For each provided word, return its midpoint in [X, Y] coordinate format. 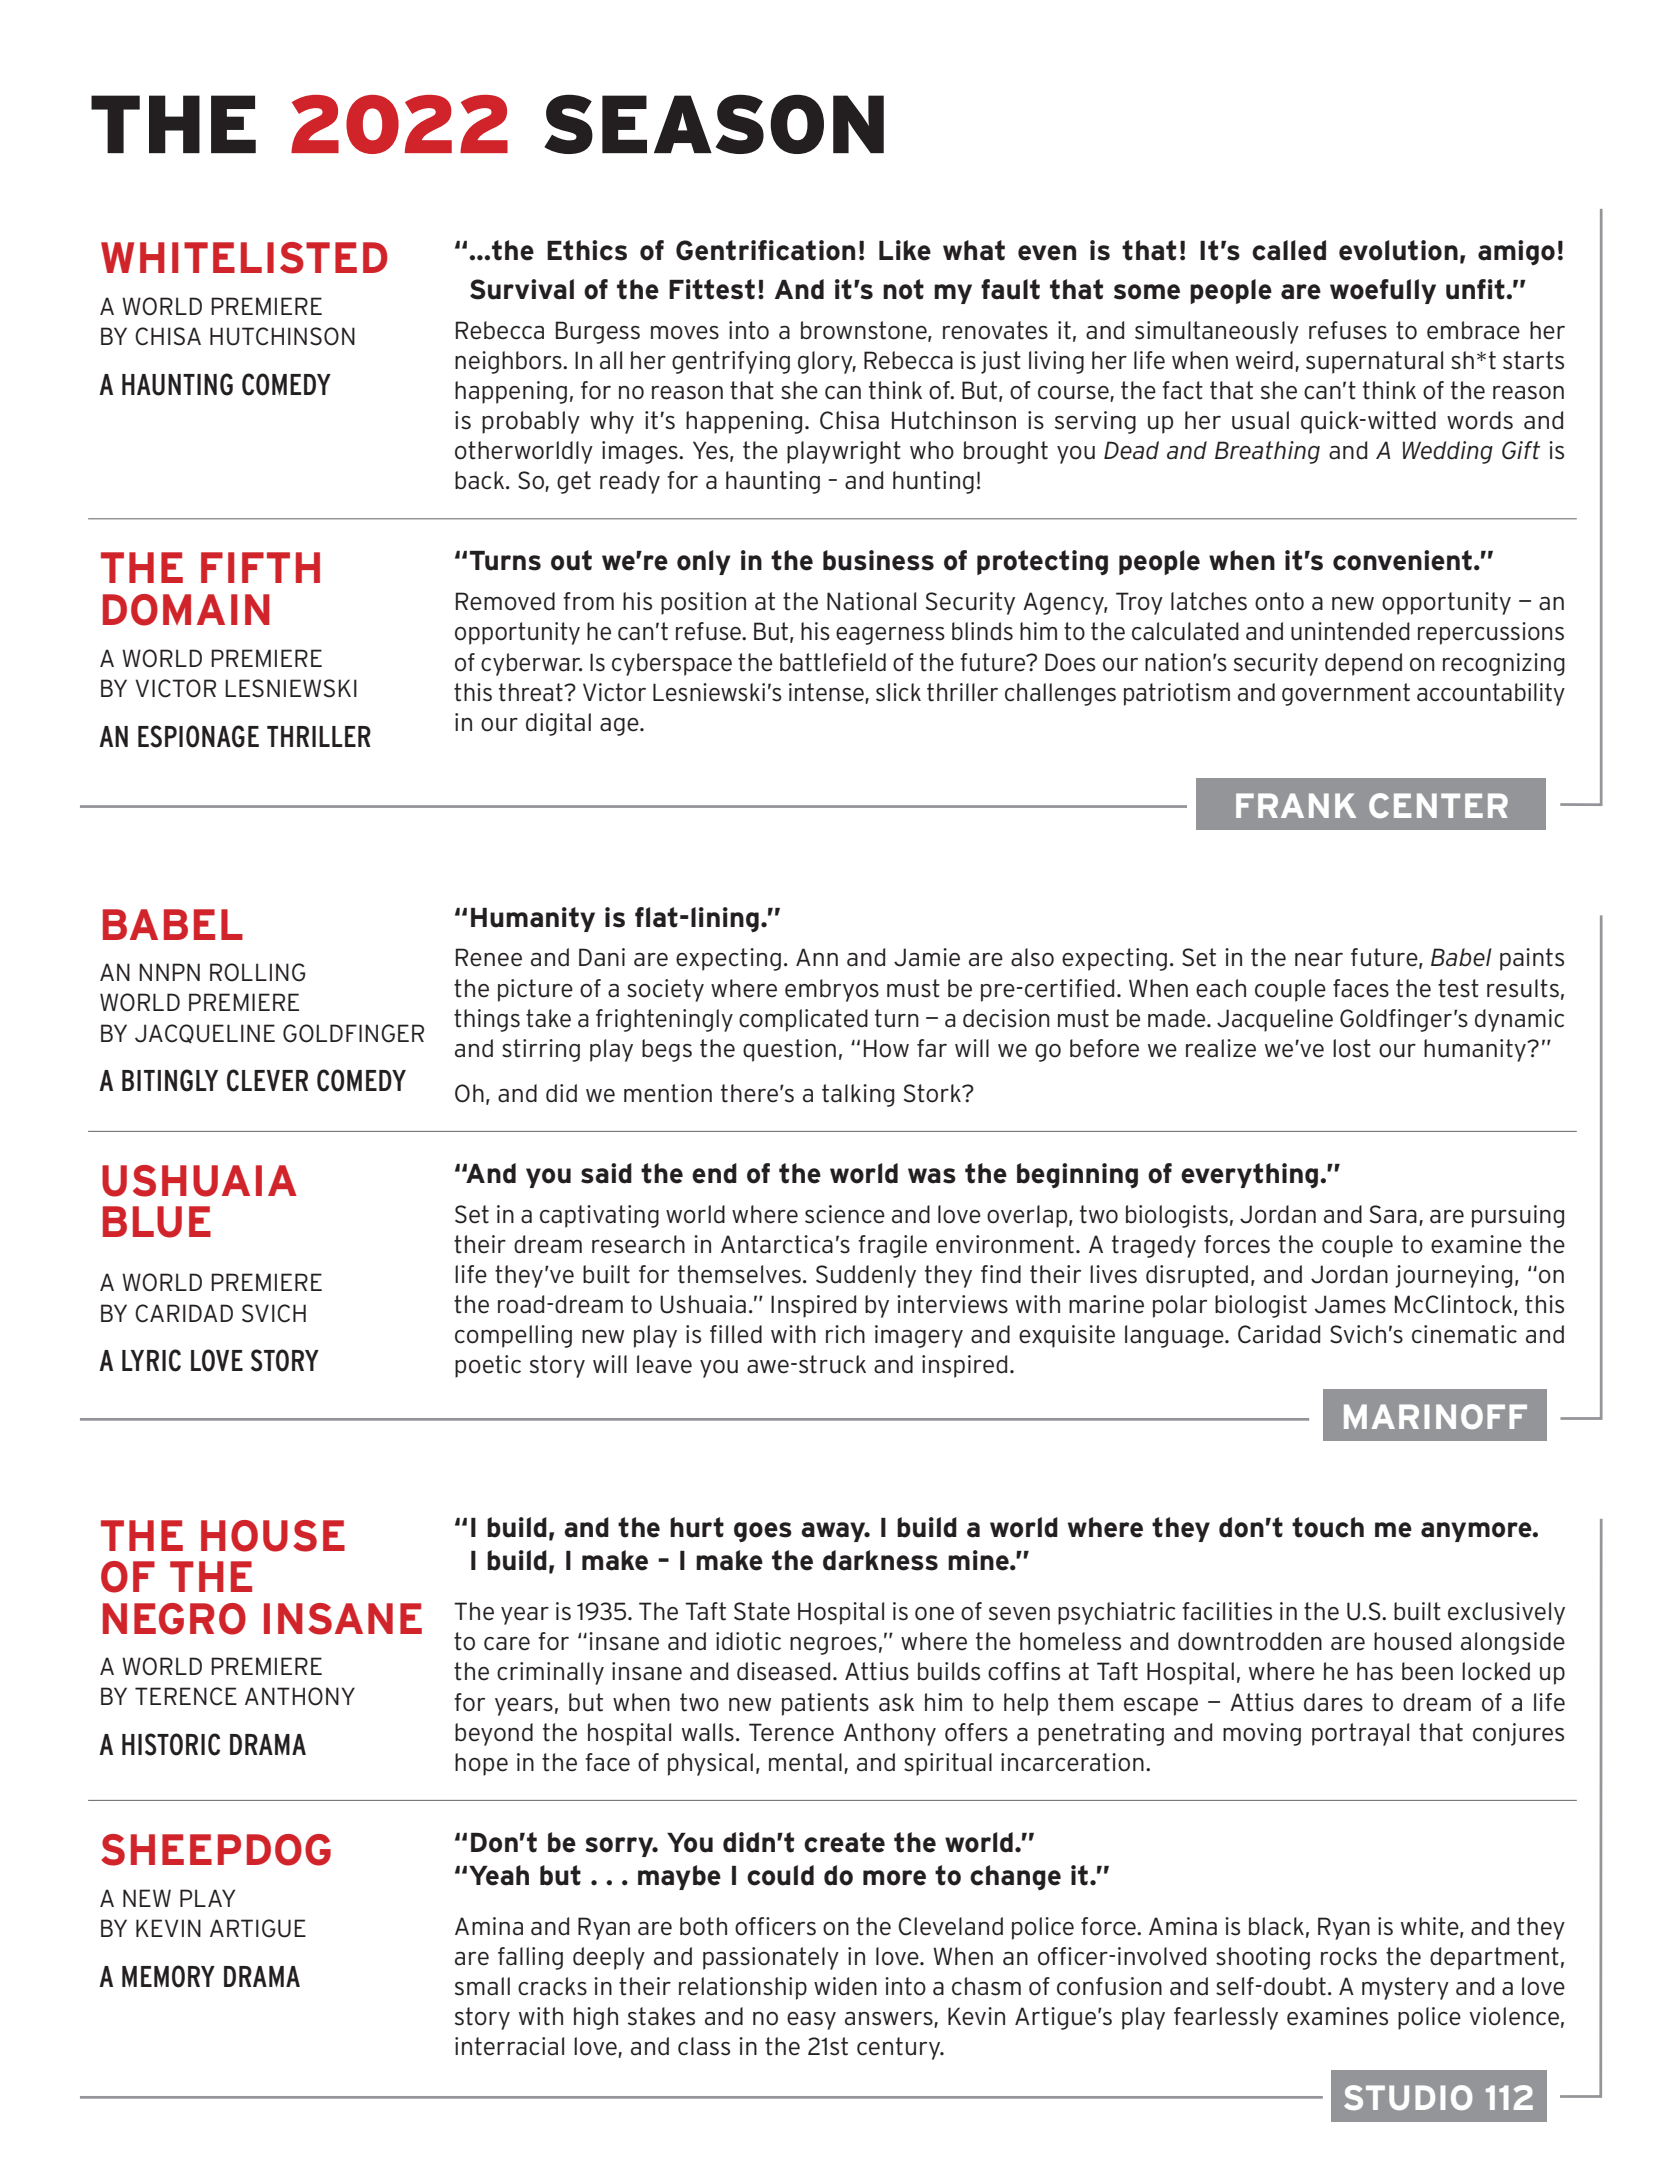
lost [1352, 1048]
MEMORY [168, 1976]
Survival [522, 289]
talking [858, 1095]
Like [905, 250]
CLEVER [267, 1080]
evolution [1398, 250]
